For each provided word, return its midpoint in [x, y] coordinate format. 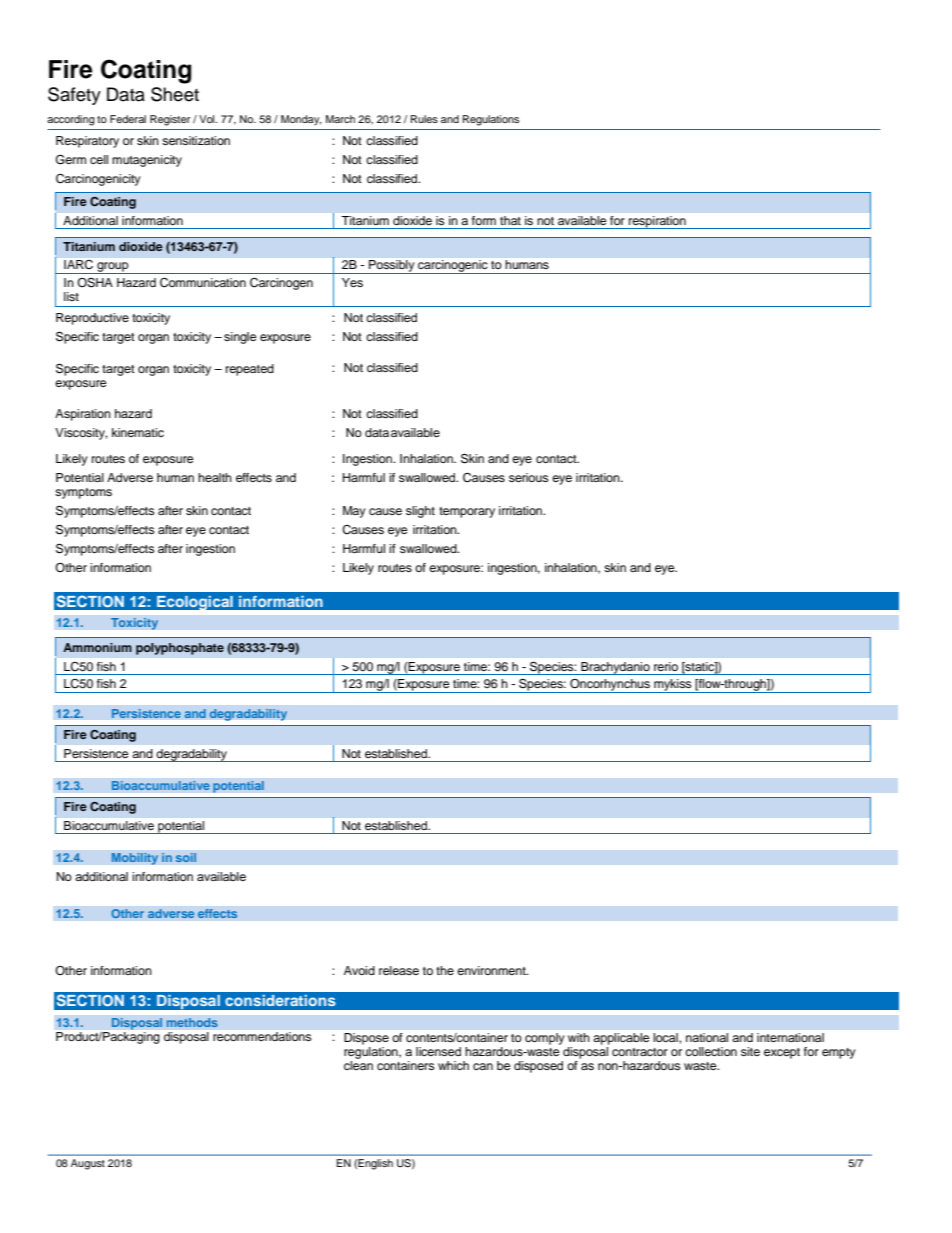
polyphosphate [180, 649]
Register [170, 120]
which [453, 1065]
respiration [657, 222]
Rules [424, 119]
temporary [467, 512]
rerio [666, 666]
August [88, 1164]
